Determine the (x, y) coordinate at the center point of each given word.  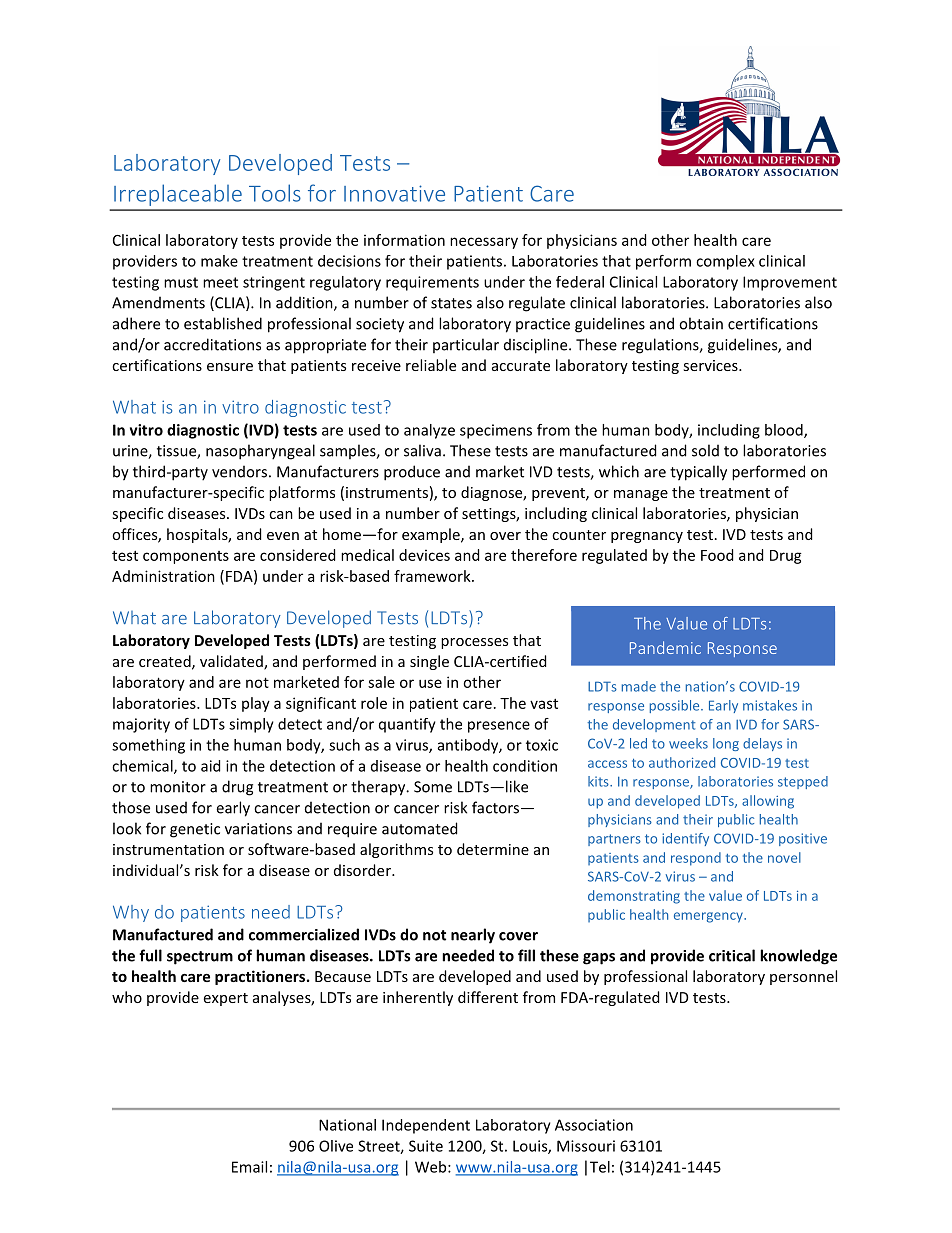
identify (685, 839)
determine (493, 849)
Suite (426, 1146)
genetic (195, 830)
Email (249, 1167)
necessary (484, 243)
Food (717, 555)
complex (725, 262)
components (186, 557)
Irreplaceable (178, 195)
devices (424, 555)
